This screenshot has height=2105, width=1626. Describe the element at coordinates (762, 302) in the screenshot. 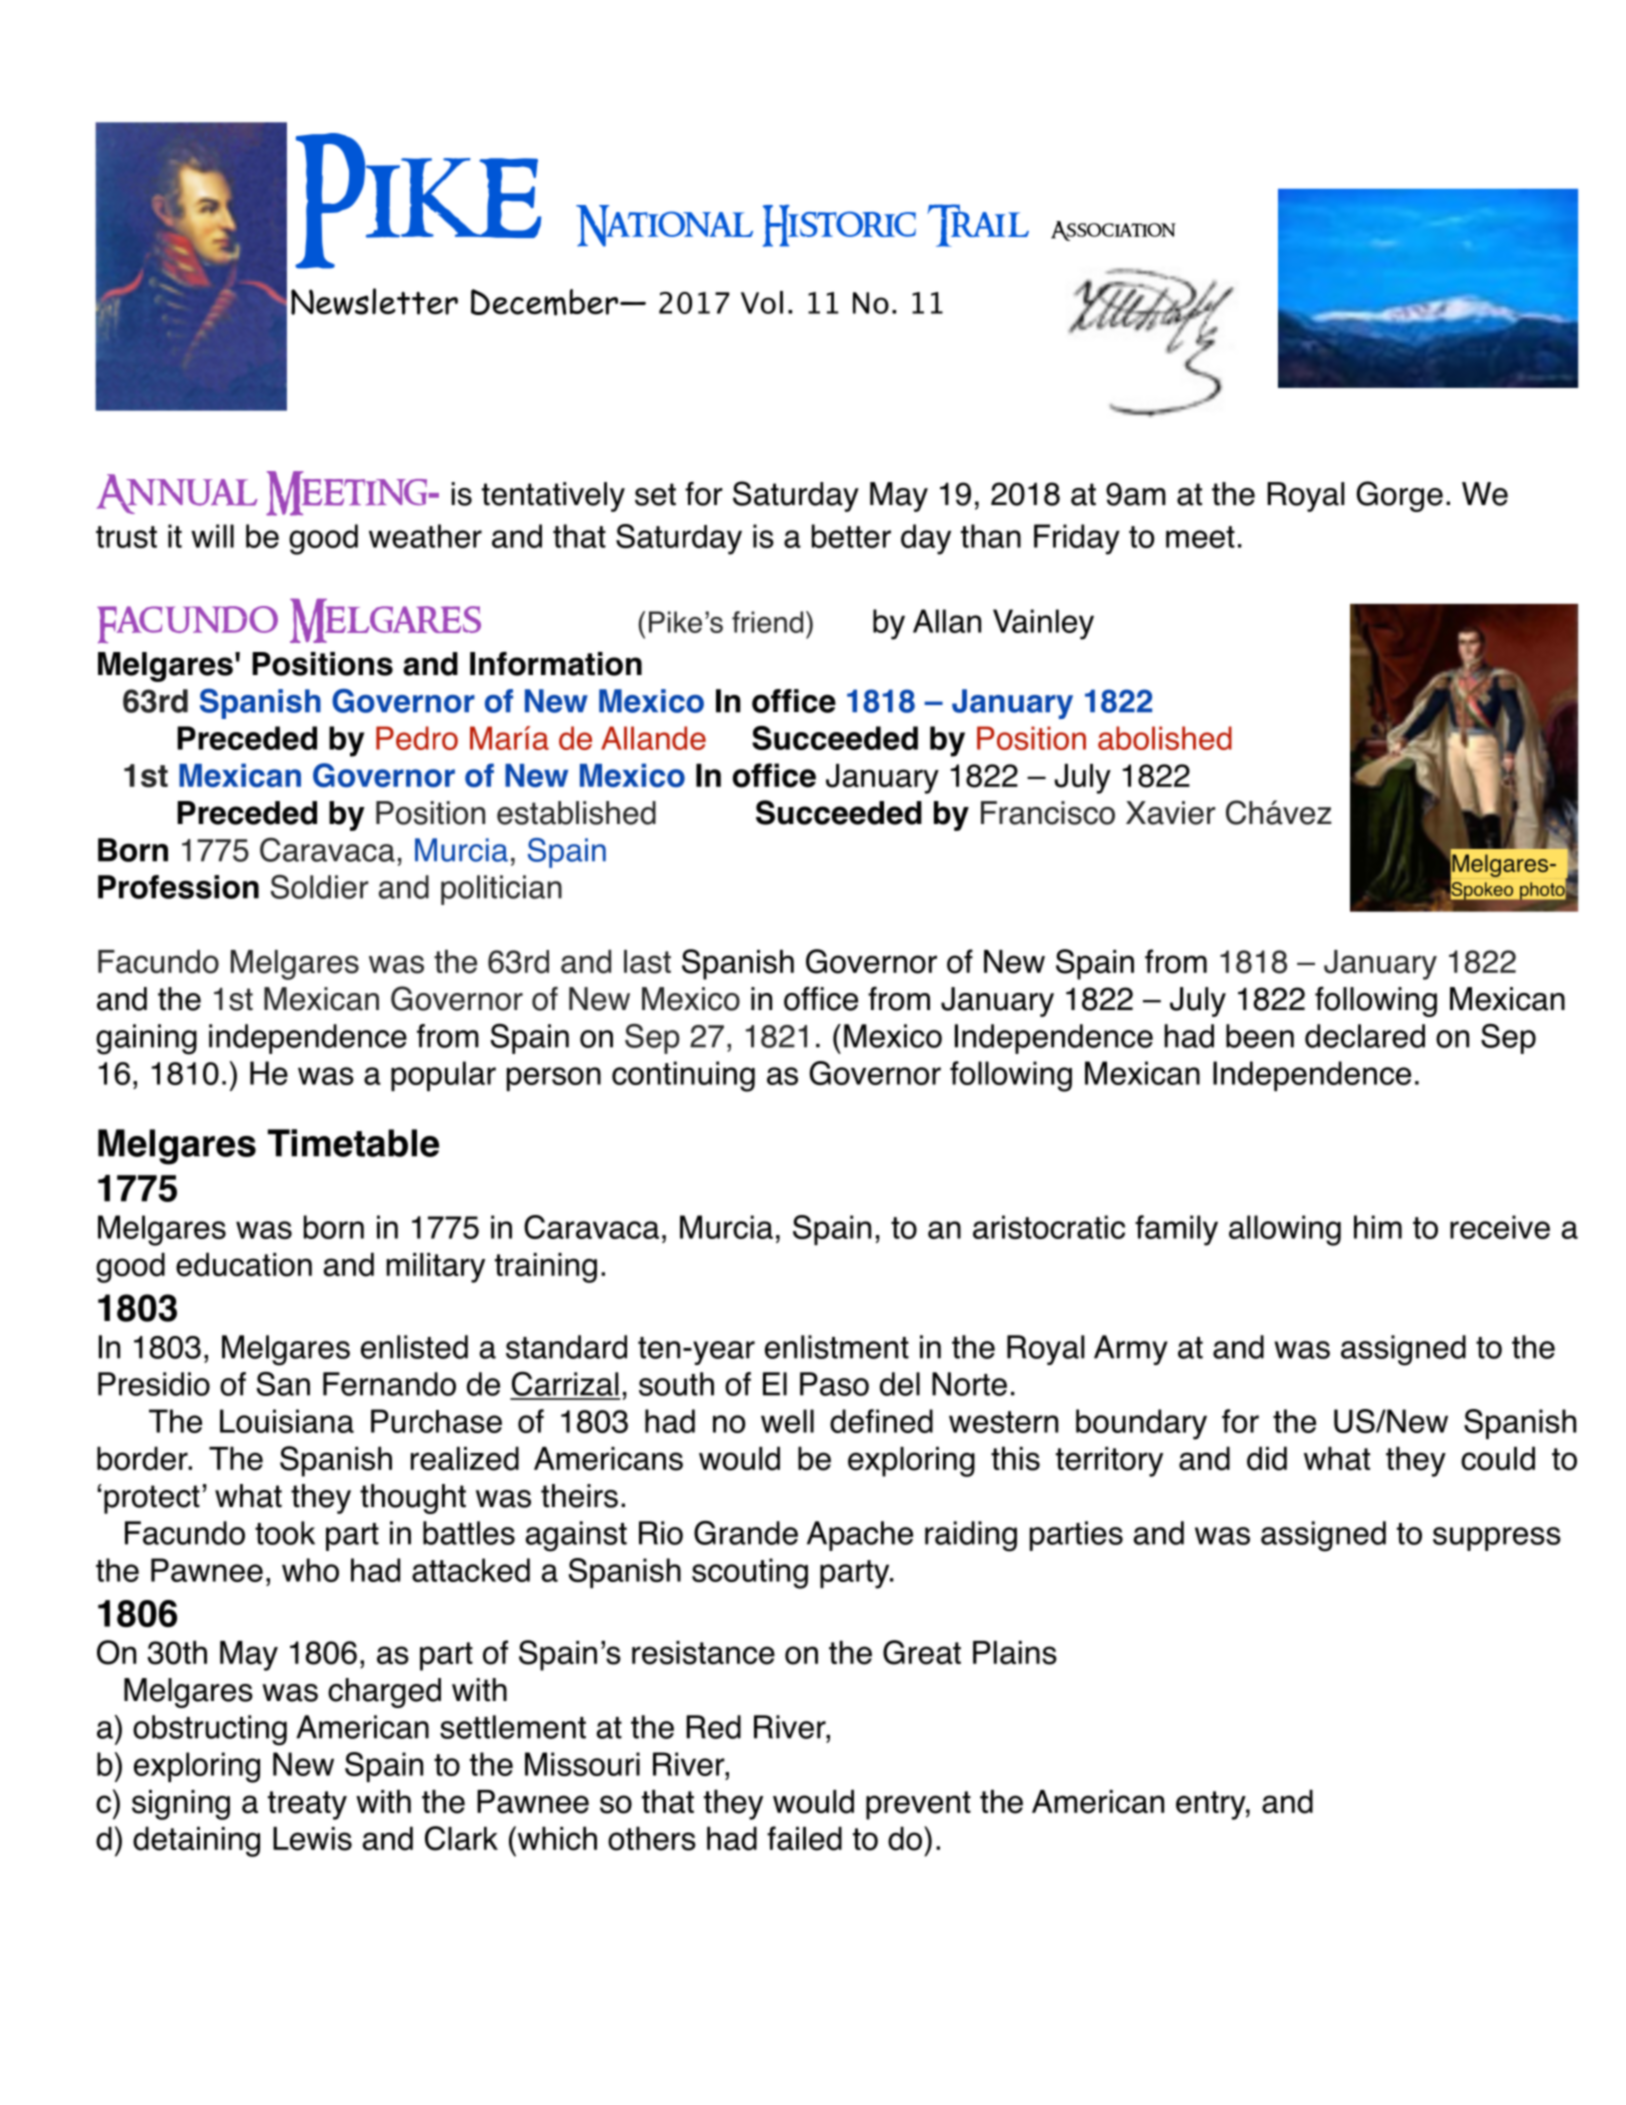

I see `Vol` at that location.
